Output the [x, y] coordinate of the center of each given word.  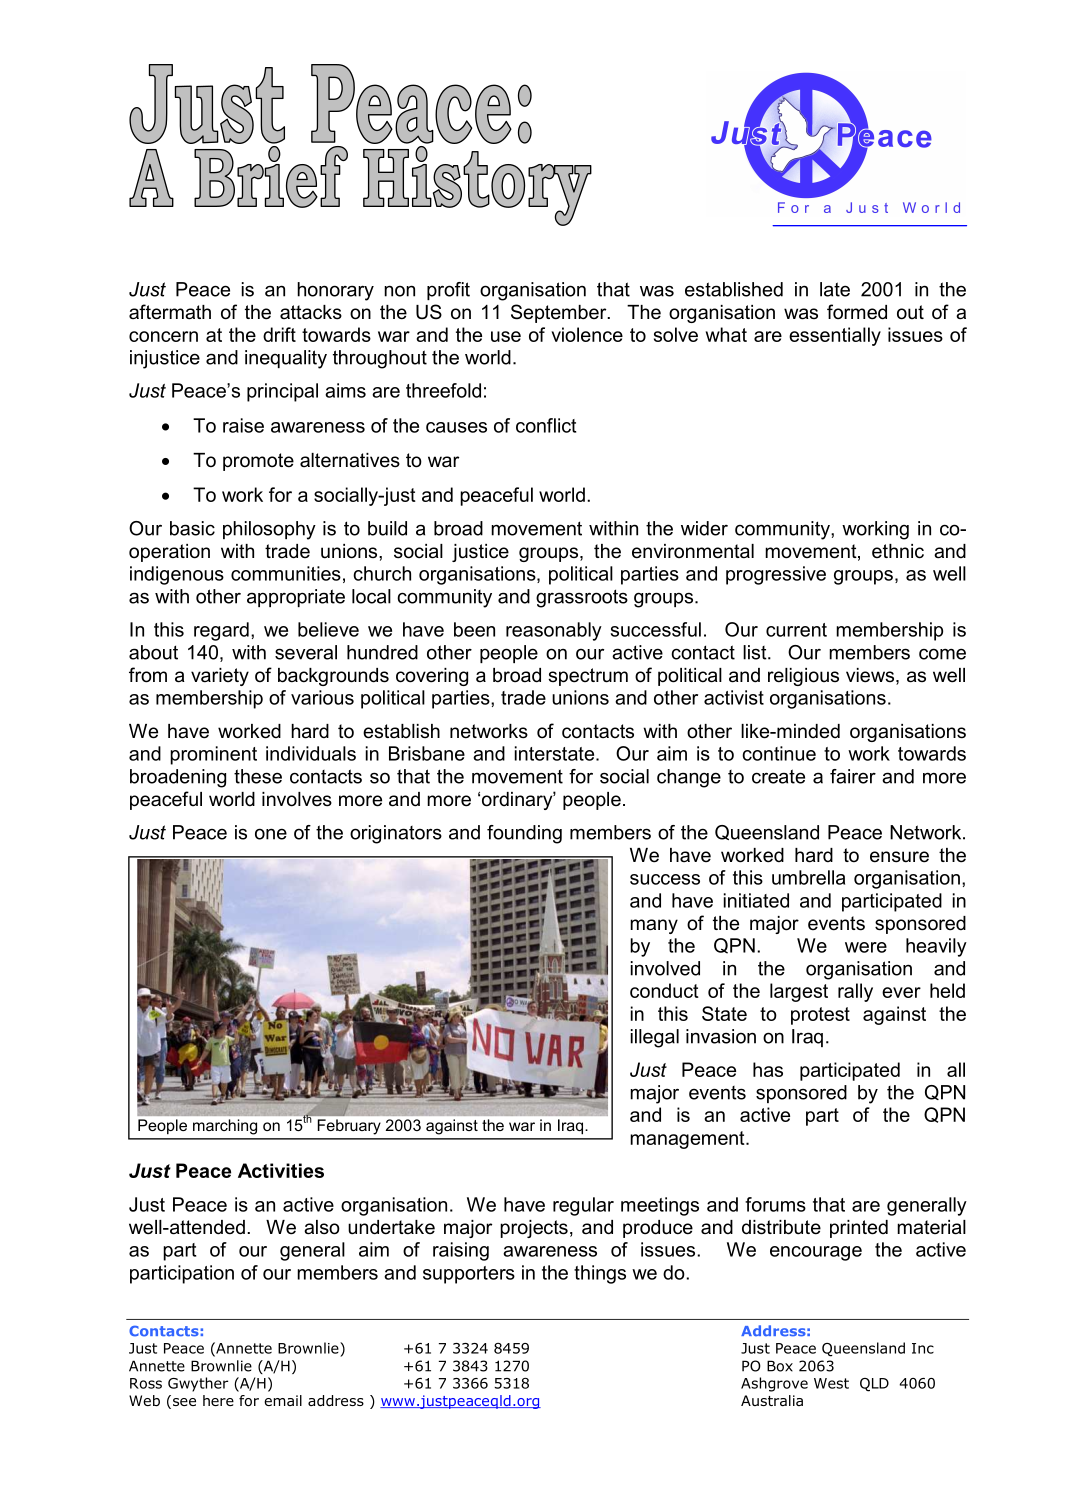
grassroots [582, 598]
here [218, 1400]
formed [857, 312]
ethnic [898, 551]
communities [286, 573]
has [768, 1069]
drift [279, 334]
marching [225, 1126]
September [560, 313]
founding [524, 834]
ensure [899, 857]
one [271, 834]
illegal [655, 1038]
